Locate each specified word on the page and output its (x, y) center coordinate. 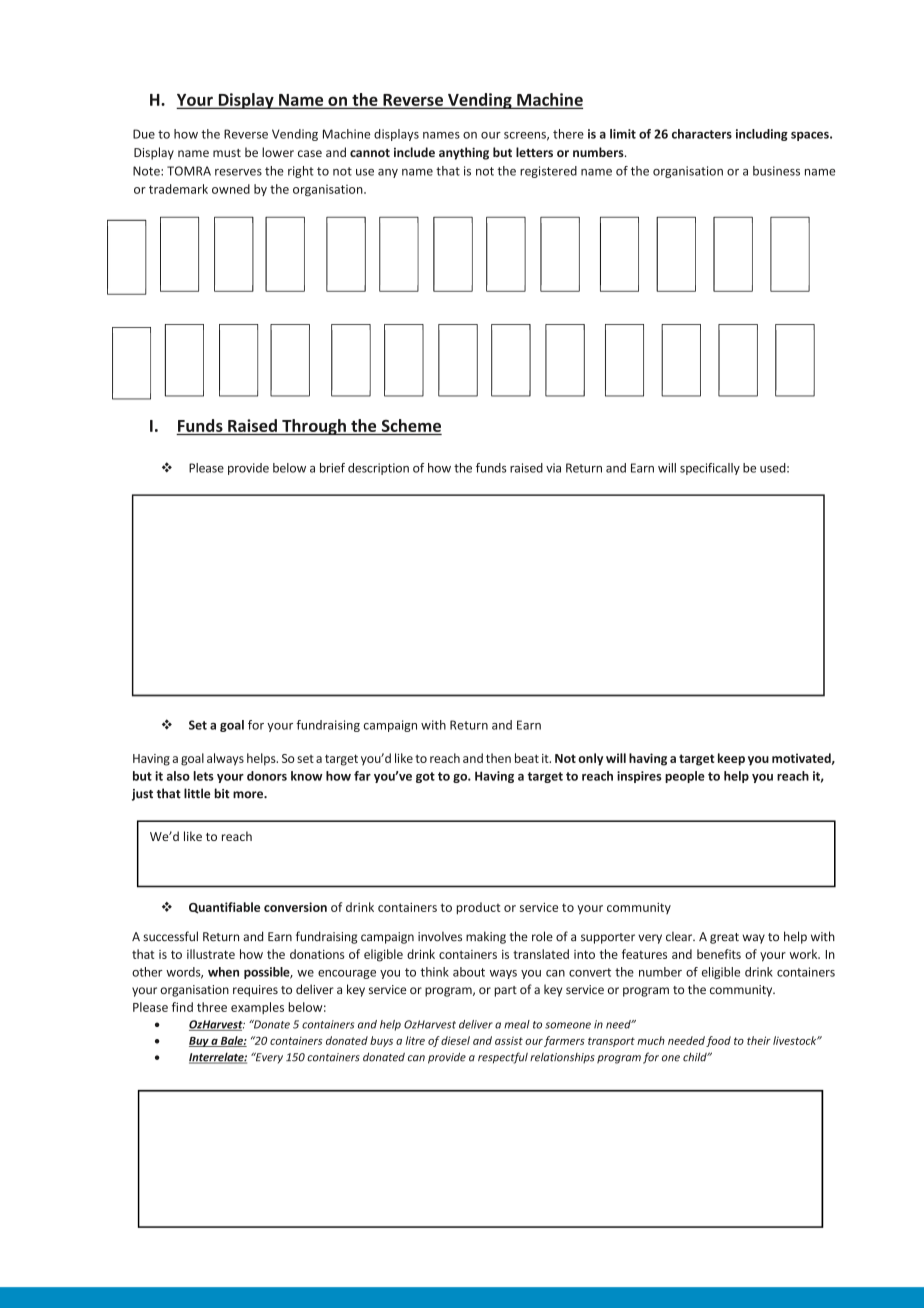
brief (332, 468)
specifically (710, 469)
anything (464, 153)
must (227, 153)
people (685, 777)
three (212, 1007)
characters (702, 134)
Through (314, 427)
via (553, 468)
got (425, 777)
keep (731, 759)
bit (222, 793)
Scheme (411, 425)
